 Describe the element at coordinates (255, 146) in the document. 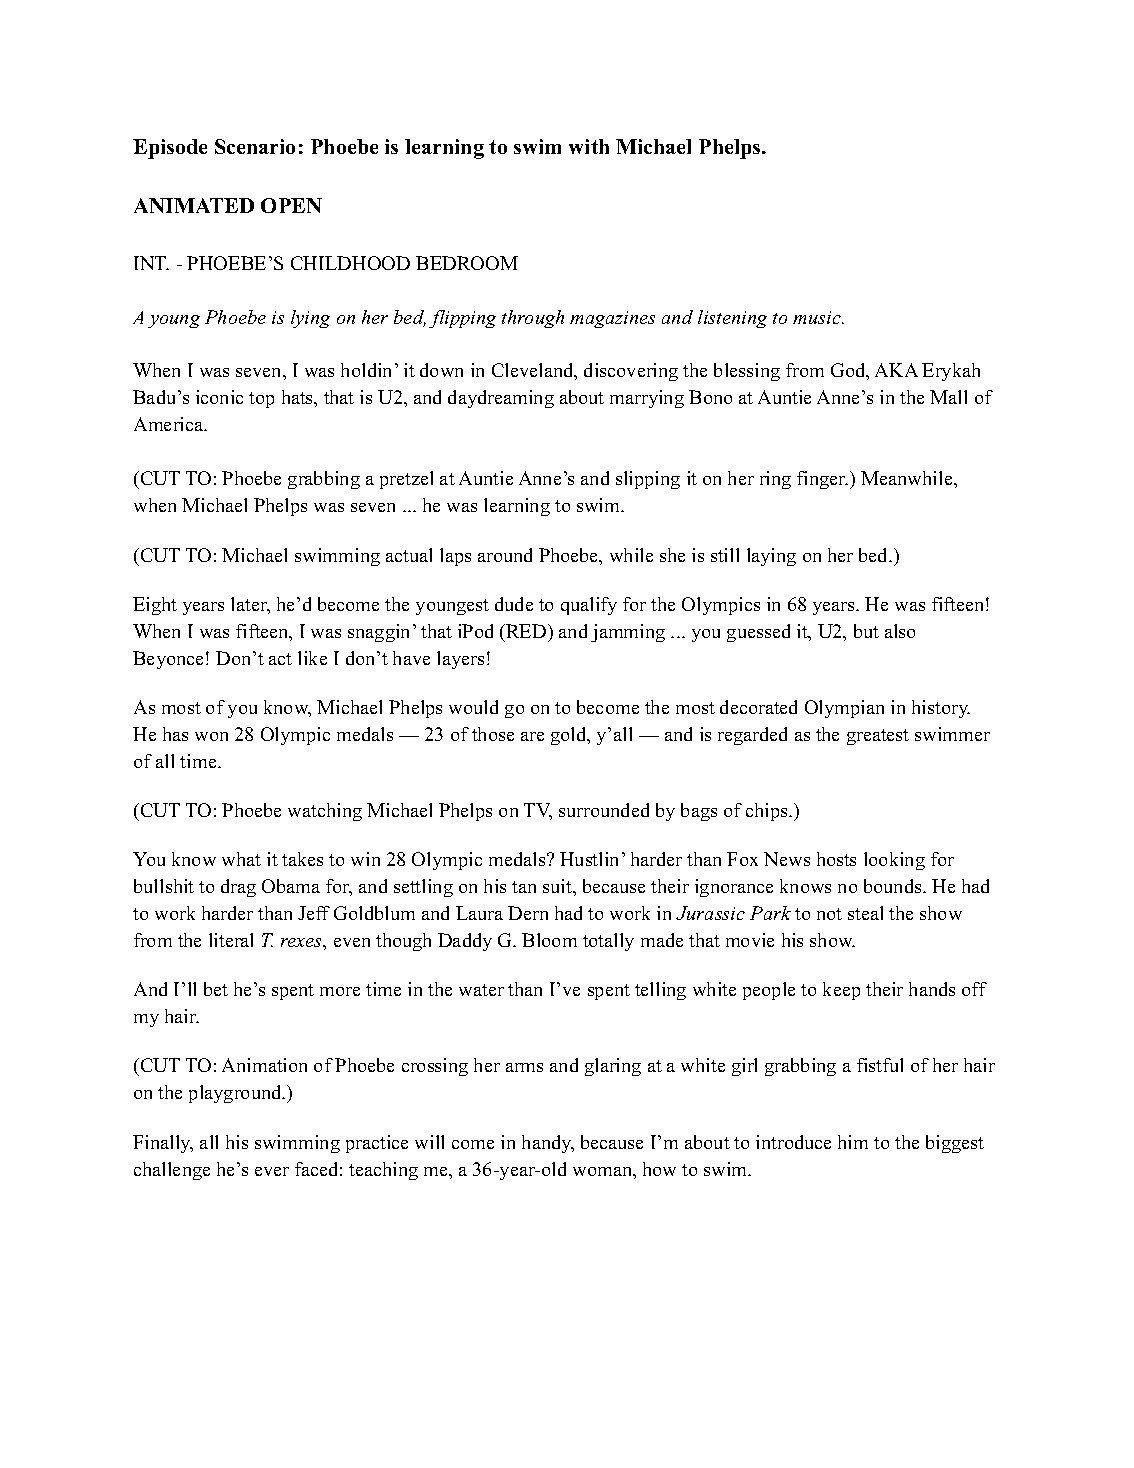

I see `Scenario` at that location.
